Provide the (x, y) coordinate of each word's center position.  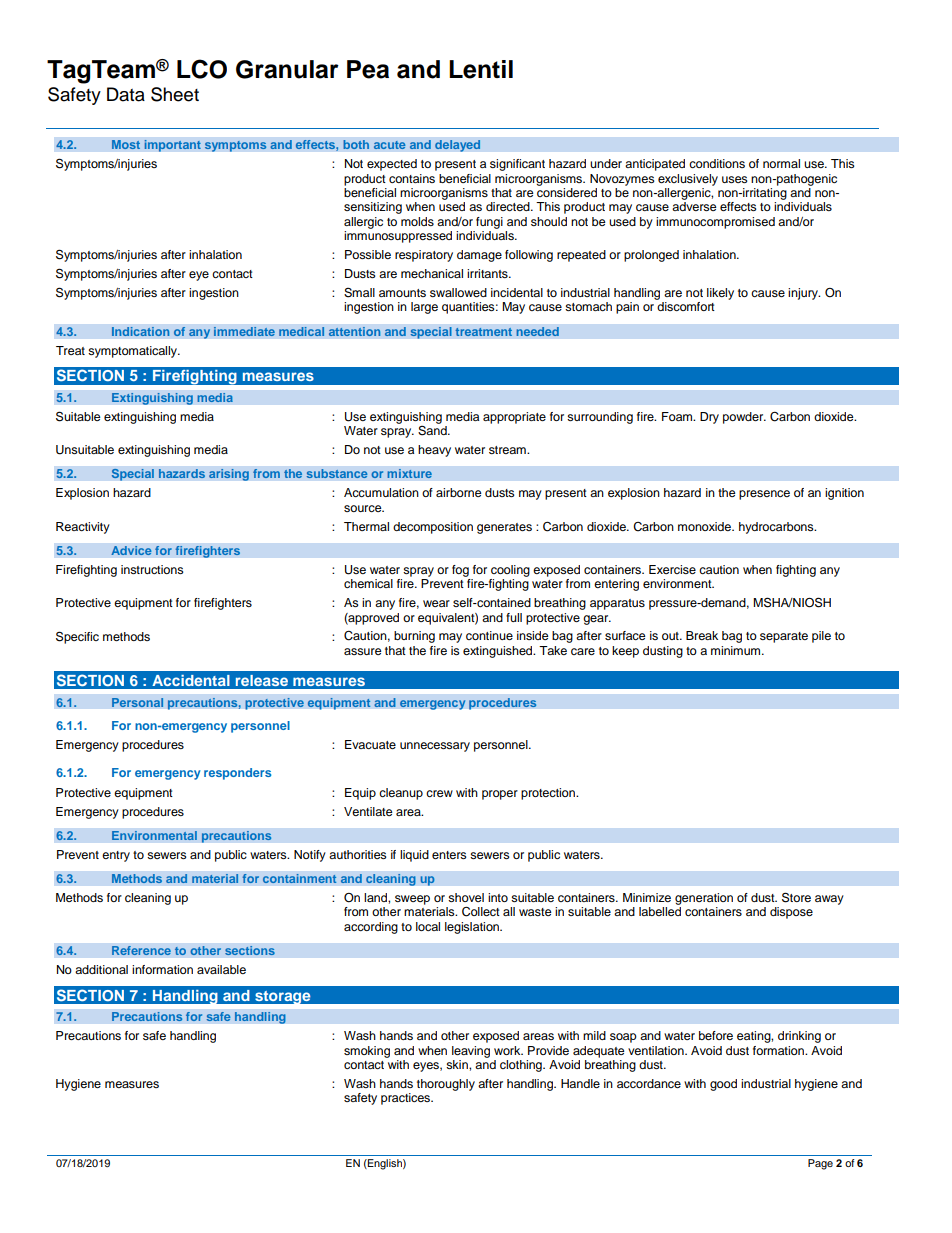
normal (781, 163)
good (723, 1085)
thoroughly (446, 1085)
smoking (367, 1052)
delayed (458, 146)
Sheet (175, 94)
